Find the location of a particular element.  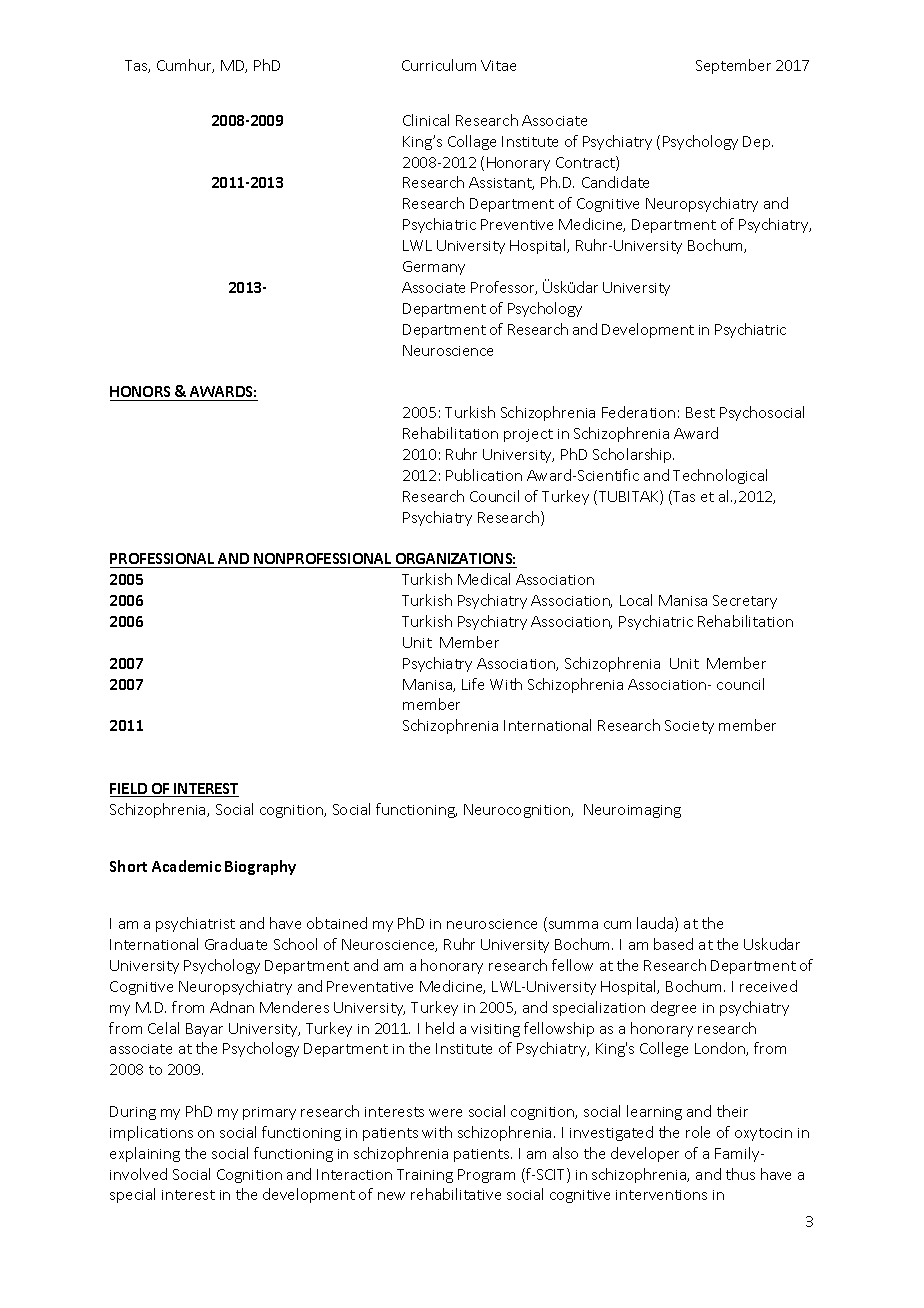

FIELD is located at coordinates (130, 790).
